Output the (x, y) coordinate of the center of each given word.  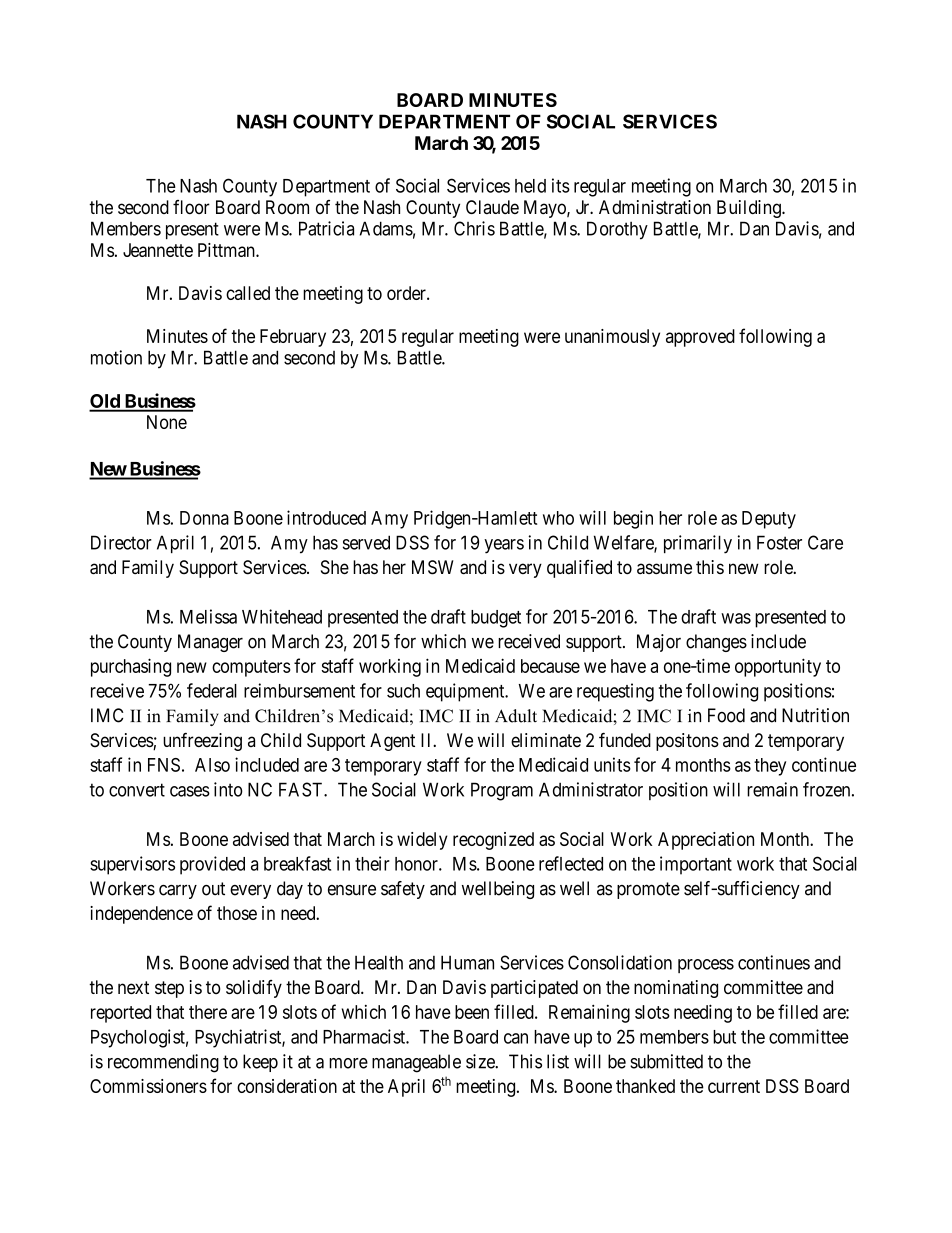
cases (190, 791)
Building (750, 209)
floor (191, 207)
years (504, 546)
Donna (204, 518)
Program (502, 791)
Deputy (769, 520)
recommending (163, 1063)
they (770, 767)
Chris (474, 228)
